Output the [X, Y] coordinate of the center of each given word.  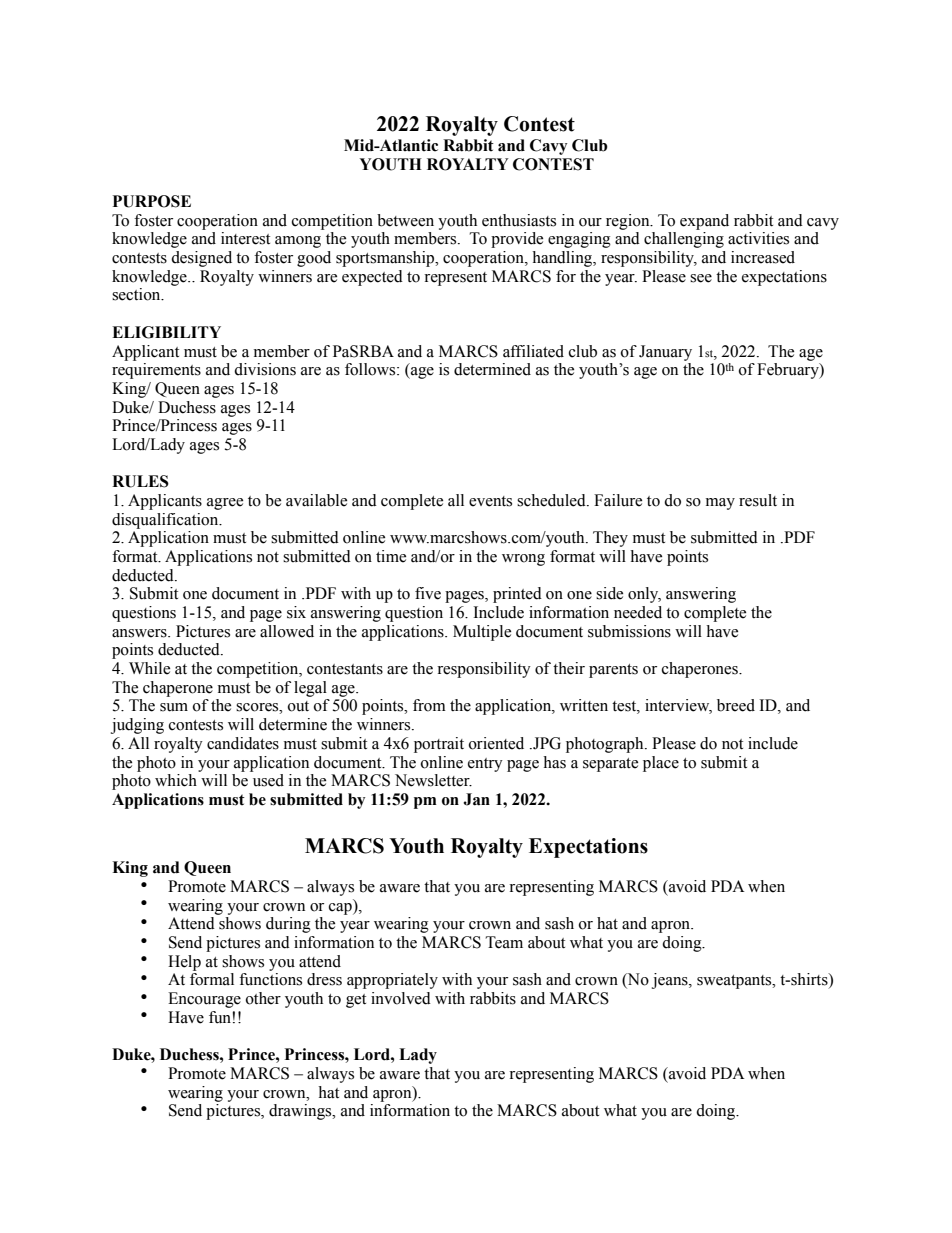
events [490, 501]
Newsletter [433, 780]
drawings [301, 1112]
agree [225, 504]
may [720, 504]
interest [245, 238]
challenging [684, 240]
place [661, 764]
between [405, 220]
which [176, 780]
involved [401, 998]
